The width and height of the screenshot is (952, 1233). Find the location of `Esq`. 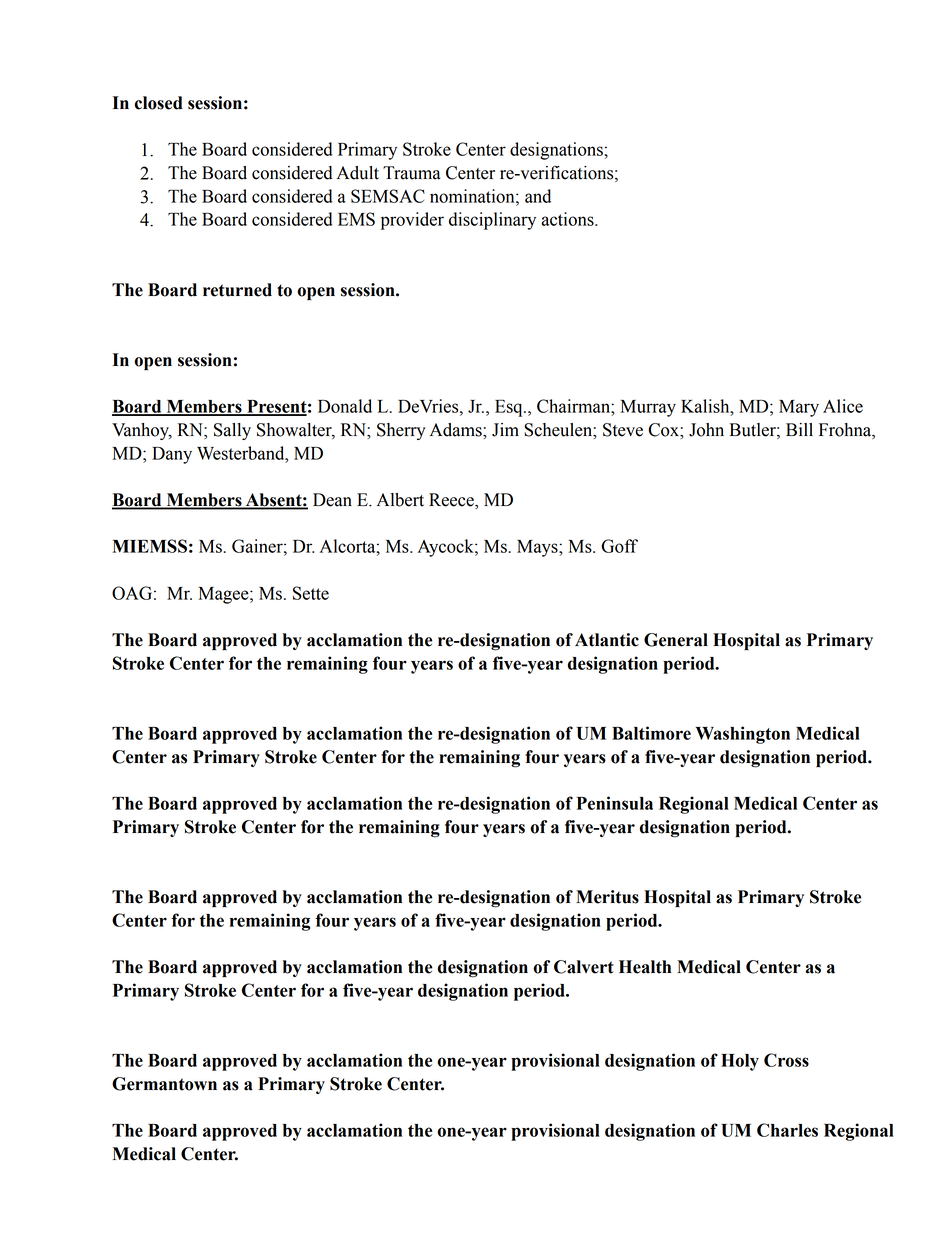

Esq is located at coordinates (510, 408).
